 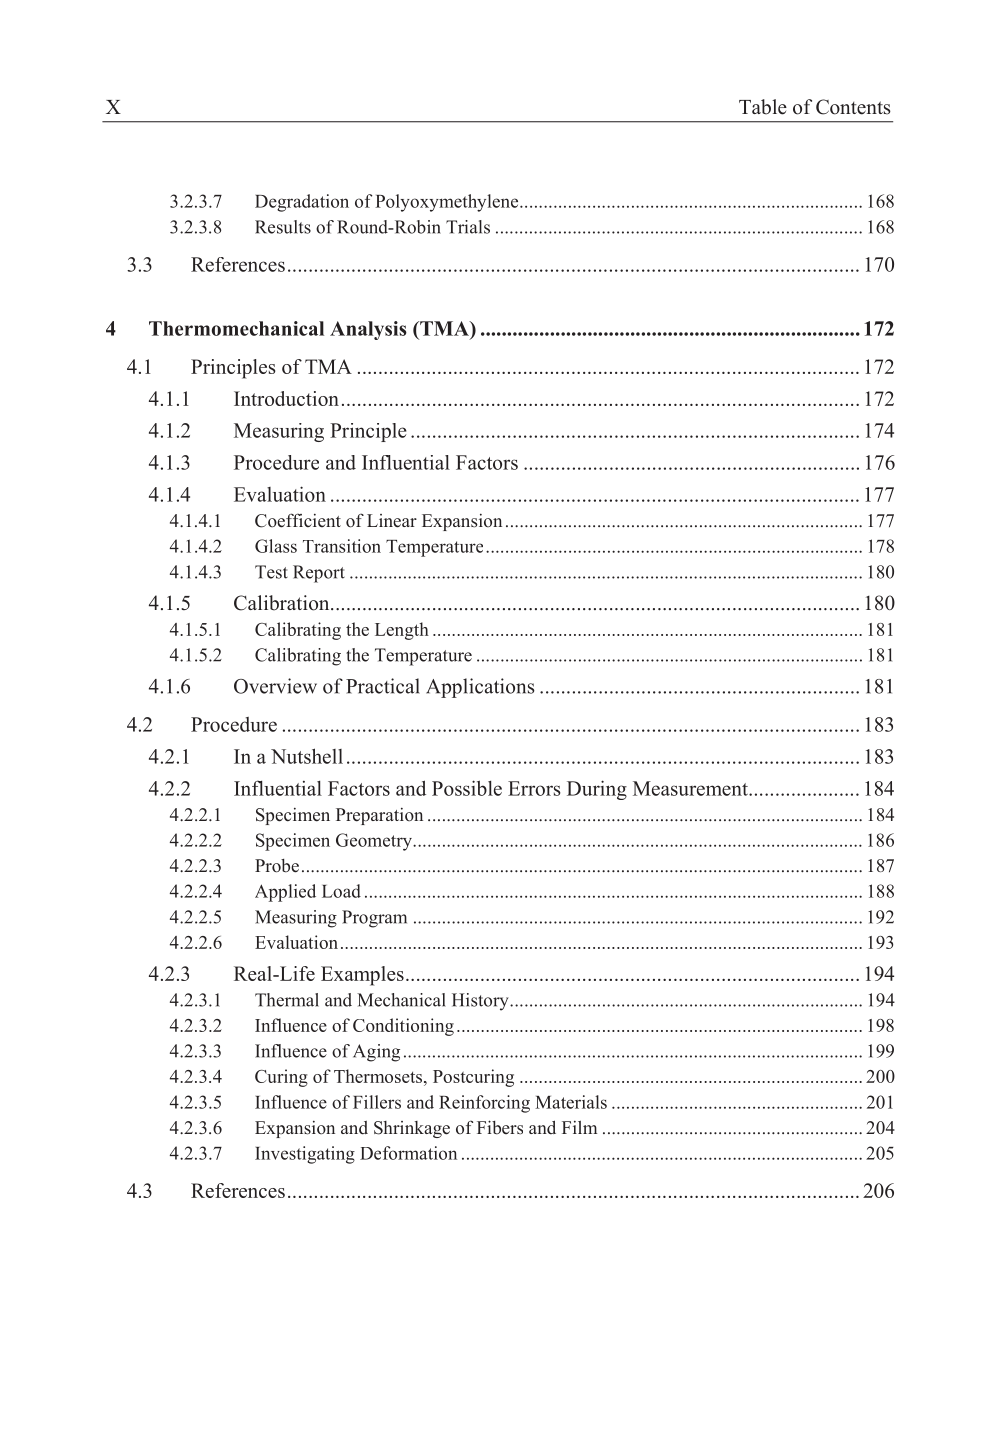 I want to click on Length, so click(x=402, y=631).
